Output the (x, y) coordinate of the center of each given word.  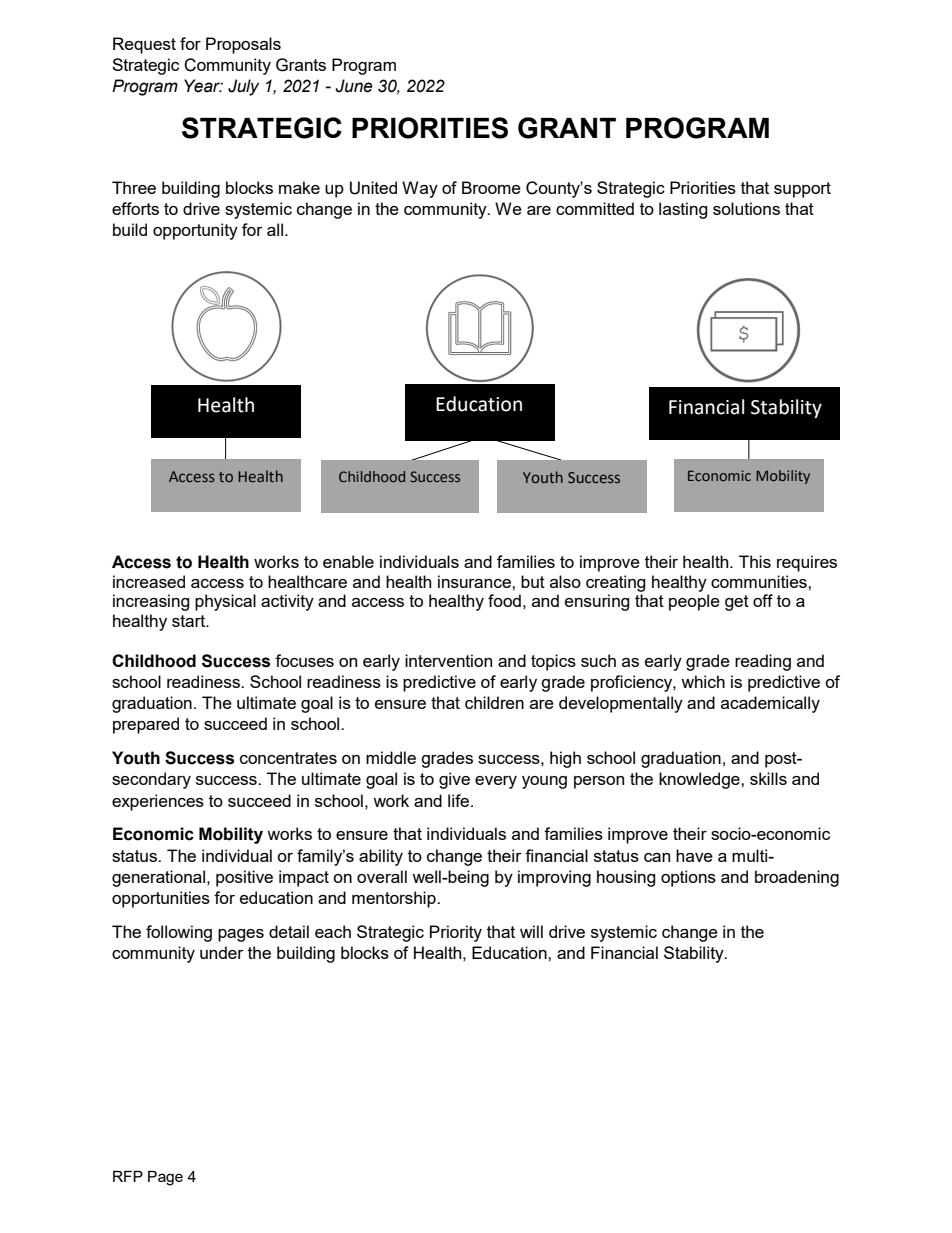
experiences (158, 802)
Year (203, 86)
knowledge (700, 780)
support (802, 190)
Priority (456, 933)
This (755, 561)
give (454, 780)
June (354, 86)
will (531, 931)
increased (149, 581)
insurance (475, 581)
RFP (128, 1176)
